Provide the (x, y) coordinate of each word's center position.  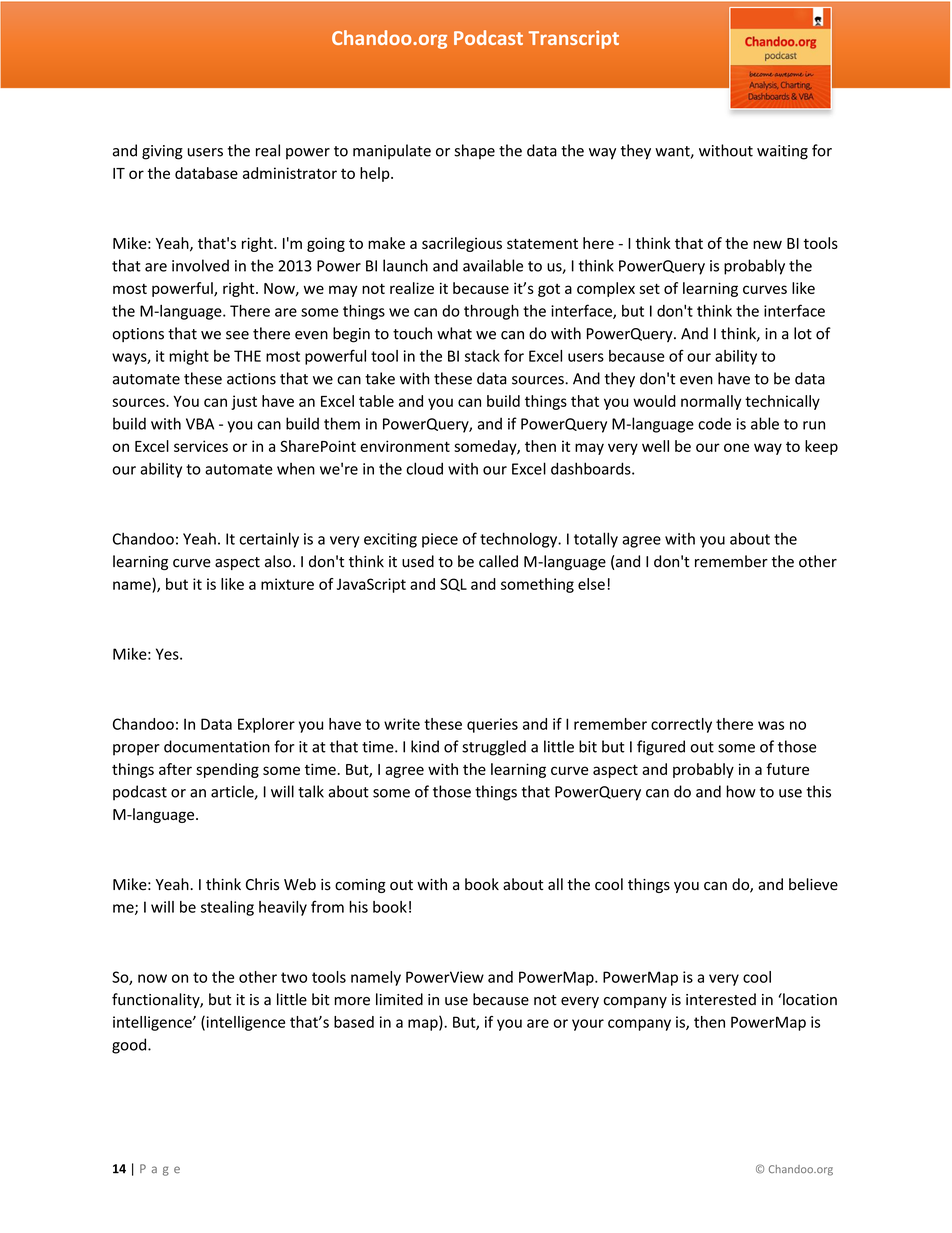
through (491, 312)
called (498, 561)
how (741, 791)
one (736, 447)
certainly (269, 540)
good (130, 1046)
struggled (494, 748)
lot (803, 333)
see (237, 335)
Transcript (574, 39)
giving (162, 152)
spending (227, 770)
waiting (782, 152)
